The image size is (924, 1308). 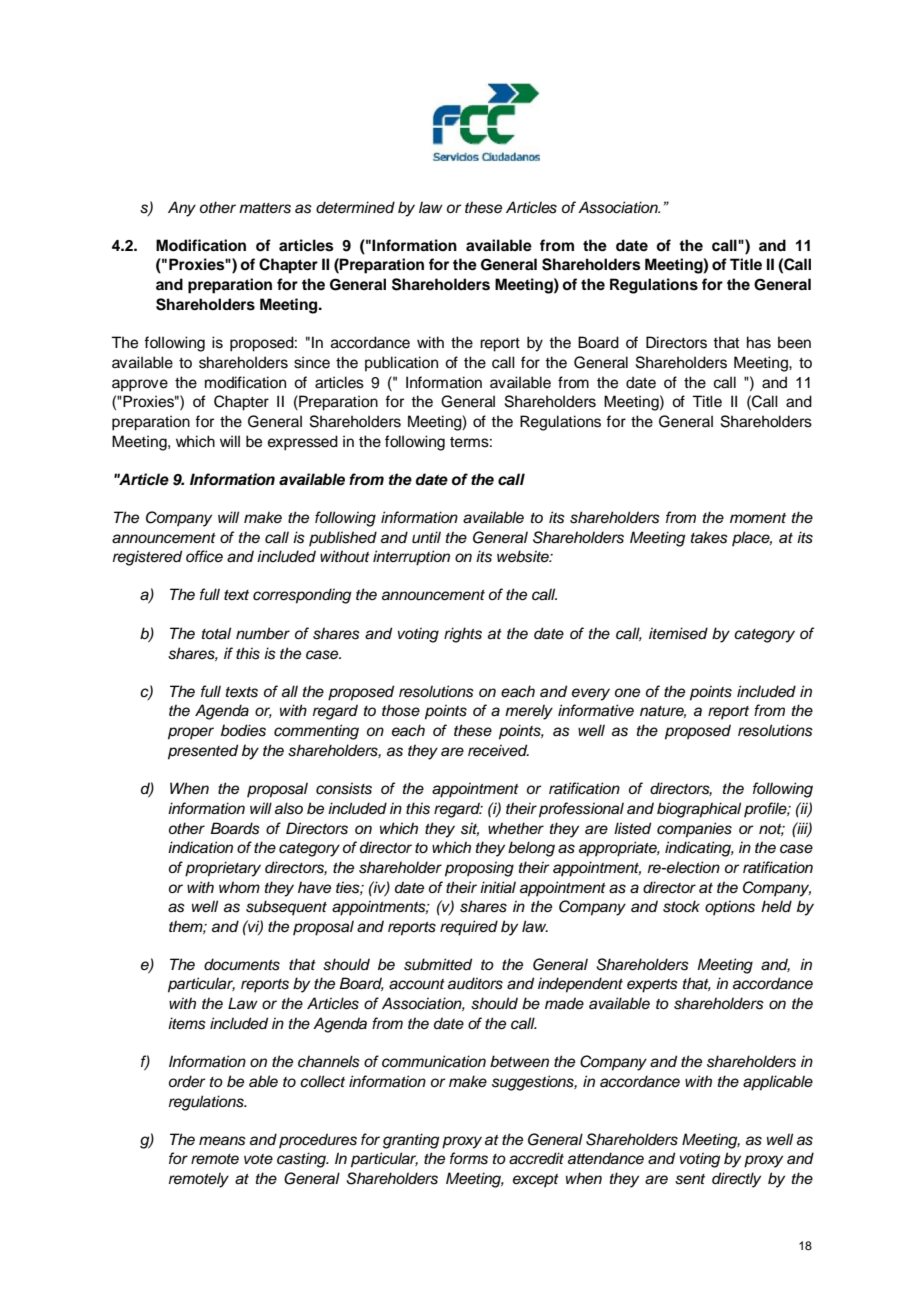 I want to click on determined, so click(x=355, y=207).
